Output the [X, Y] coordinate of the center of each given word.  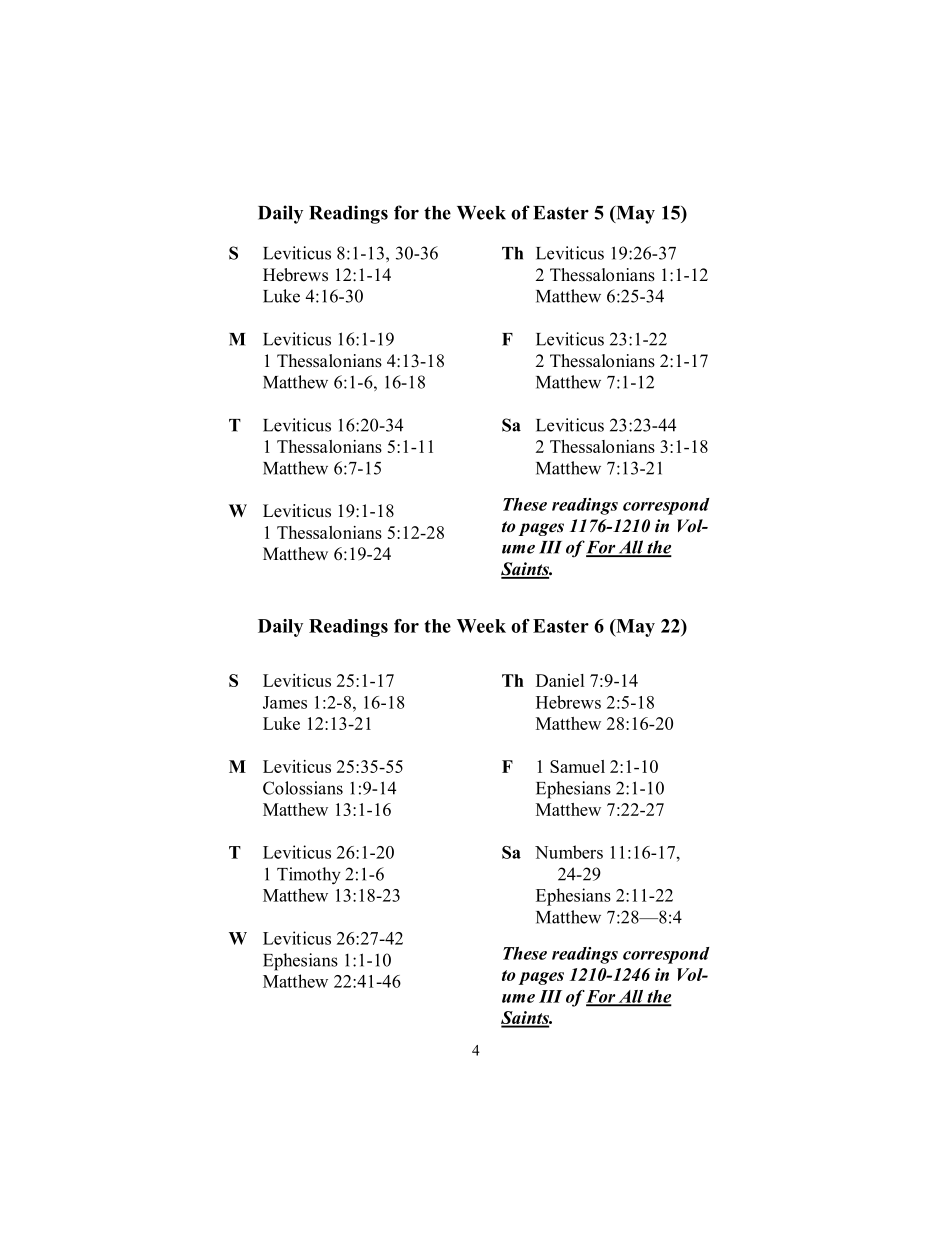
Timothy [309, 876]
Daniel [560, 680]
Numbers [569, 852]
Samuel [577, 766]
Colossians [303, 788]
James [285, 702]
